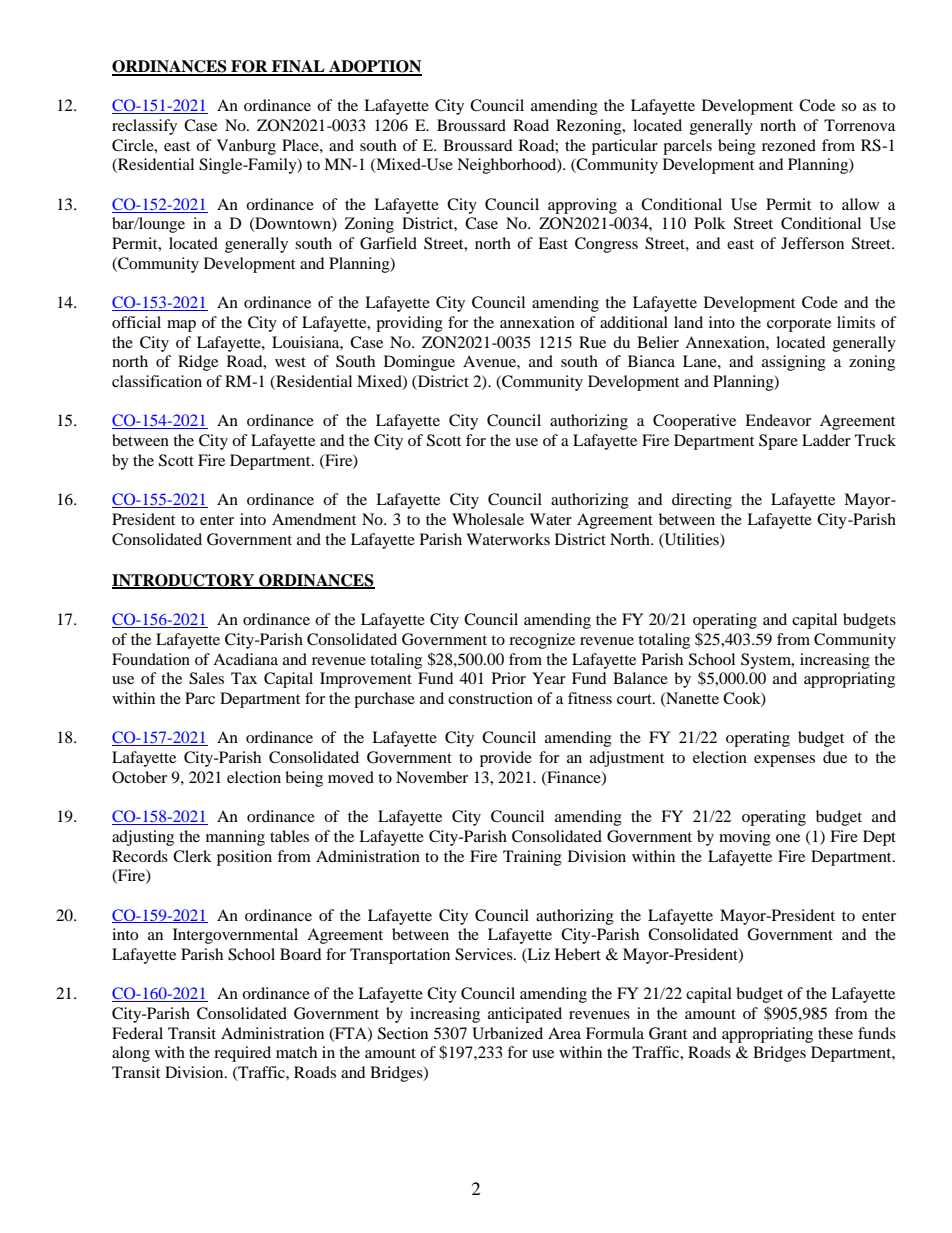  Describe the element at coordinates (860, 204) in the screenshot. I see `allow` at that location.
